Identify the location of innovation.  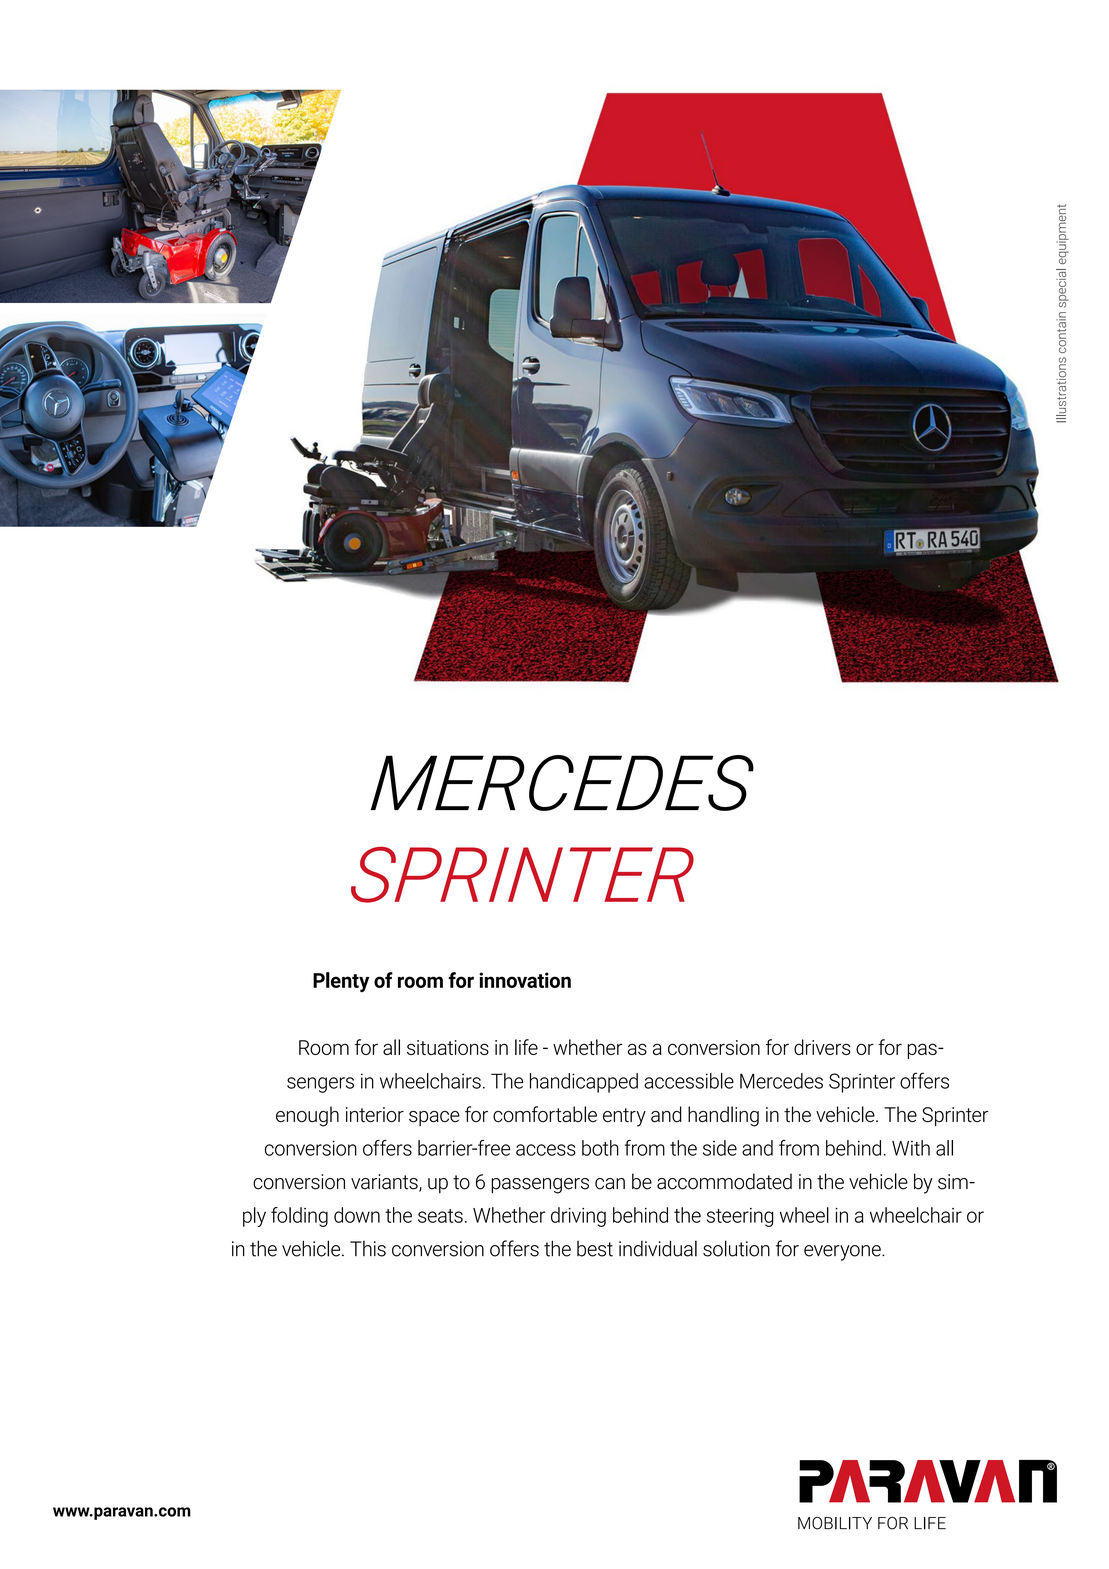
(525, 980).
